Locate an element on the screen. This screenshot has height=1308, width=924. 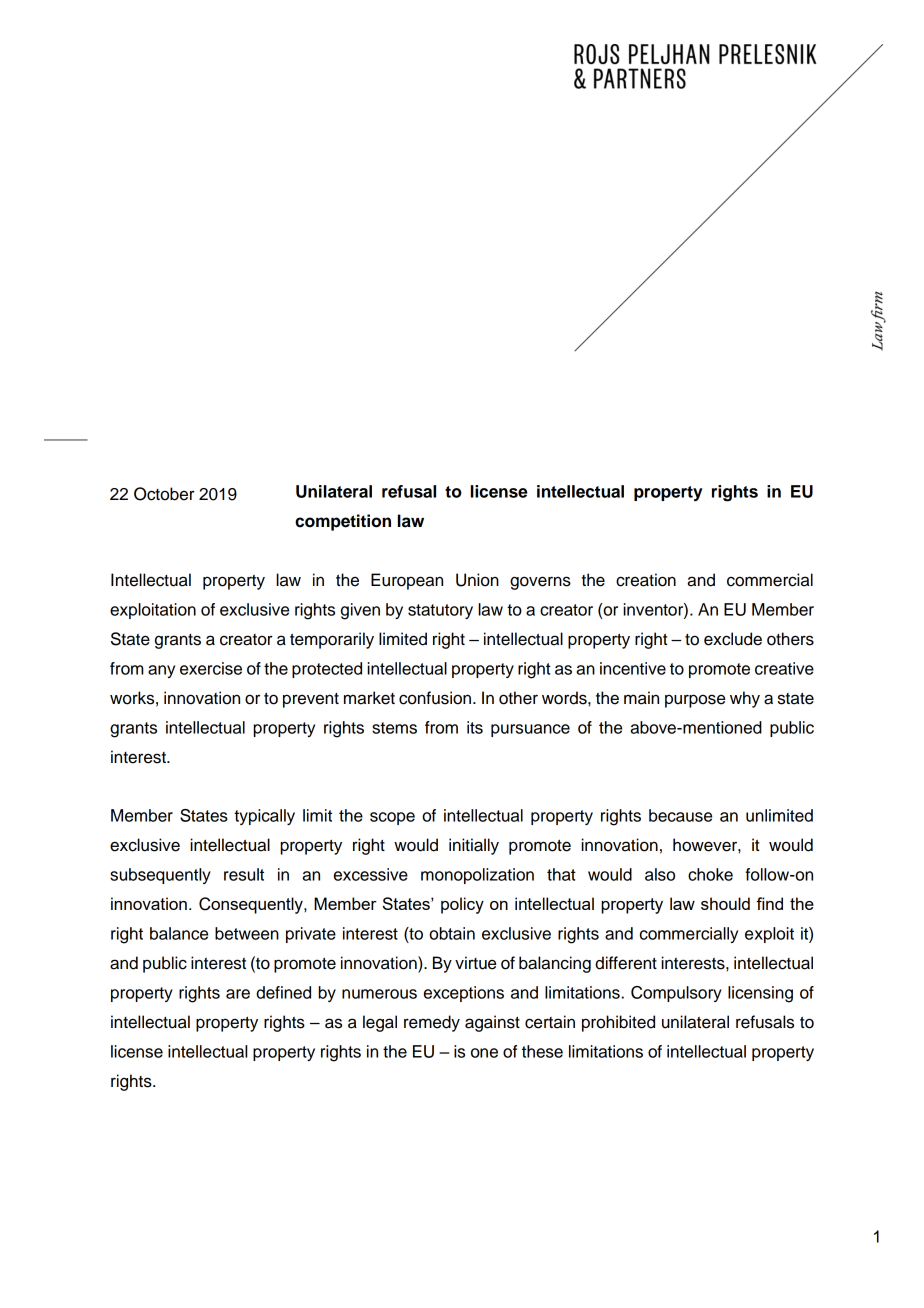
October is located at coordinates (164, 494).
